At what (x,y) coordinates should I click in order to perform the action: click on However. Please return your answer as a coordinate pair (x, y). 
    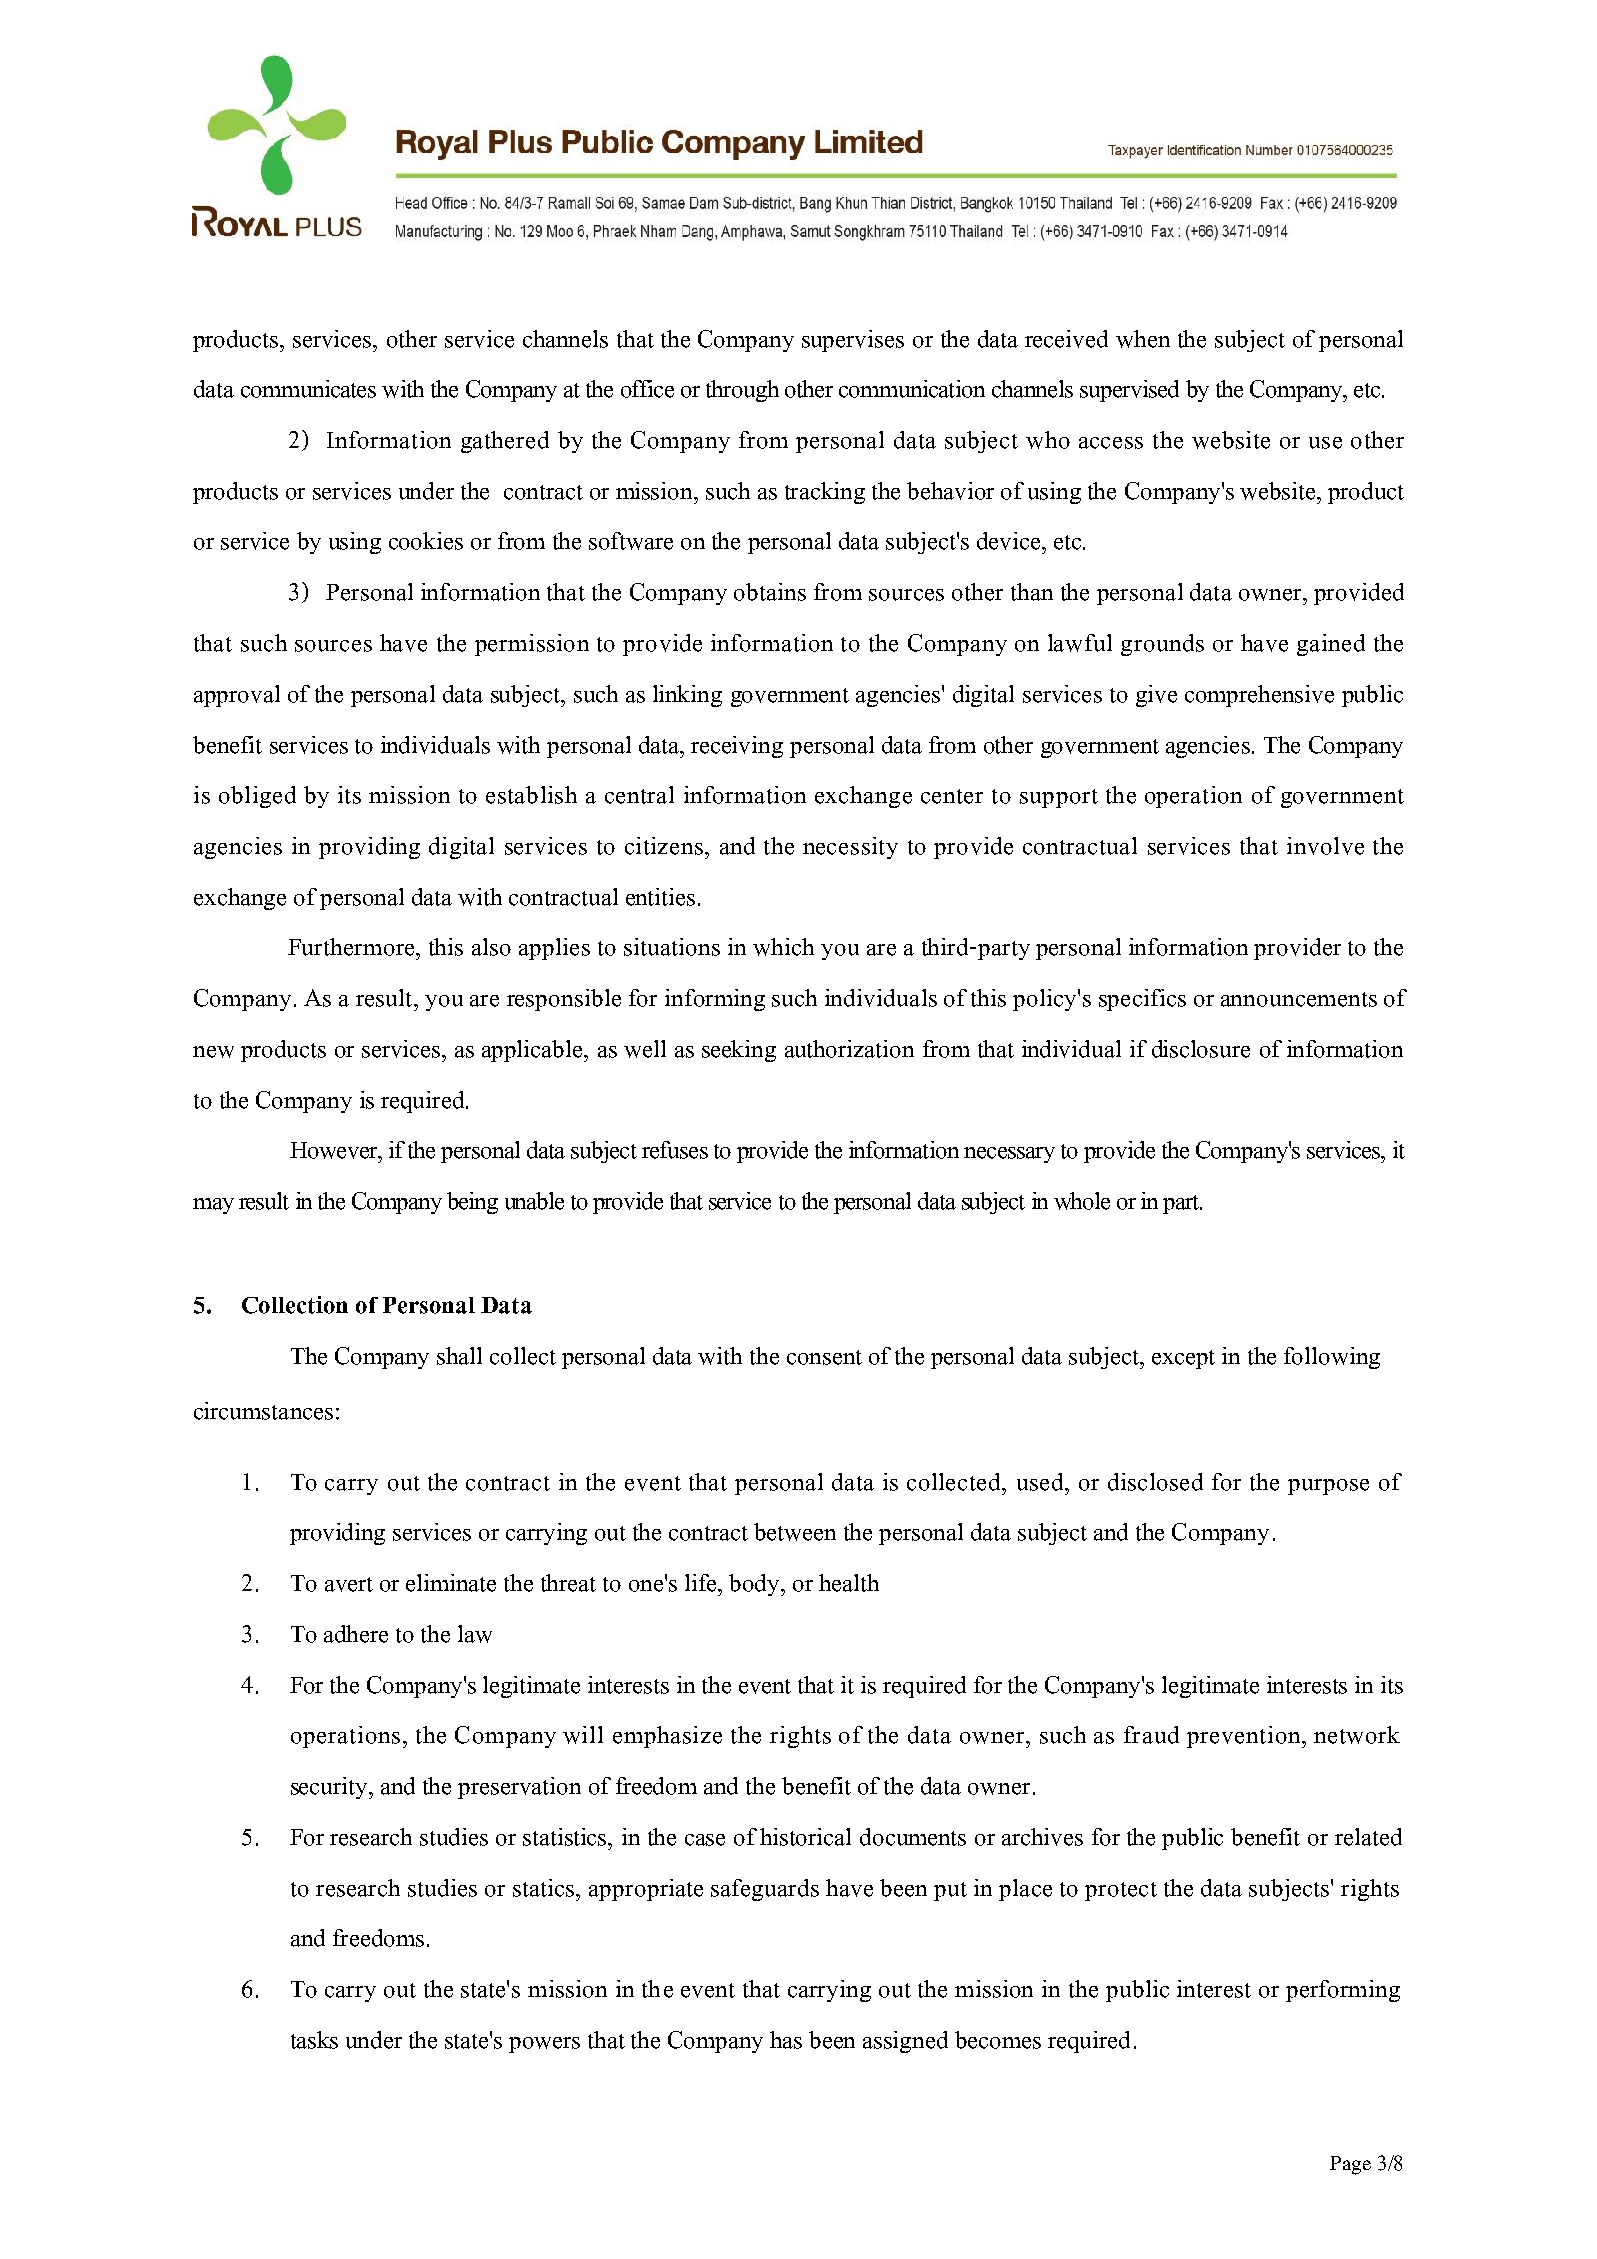
    Looking at the image, I should click on (335, 1150).
